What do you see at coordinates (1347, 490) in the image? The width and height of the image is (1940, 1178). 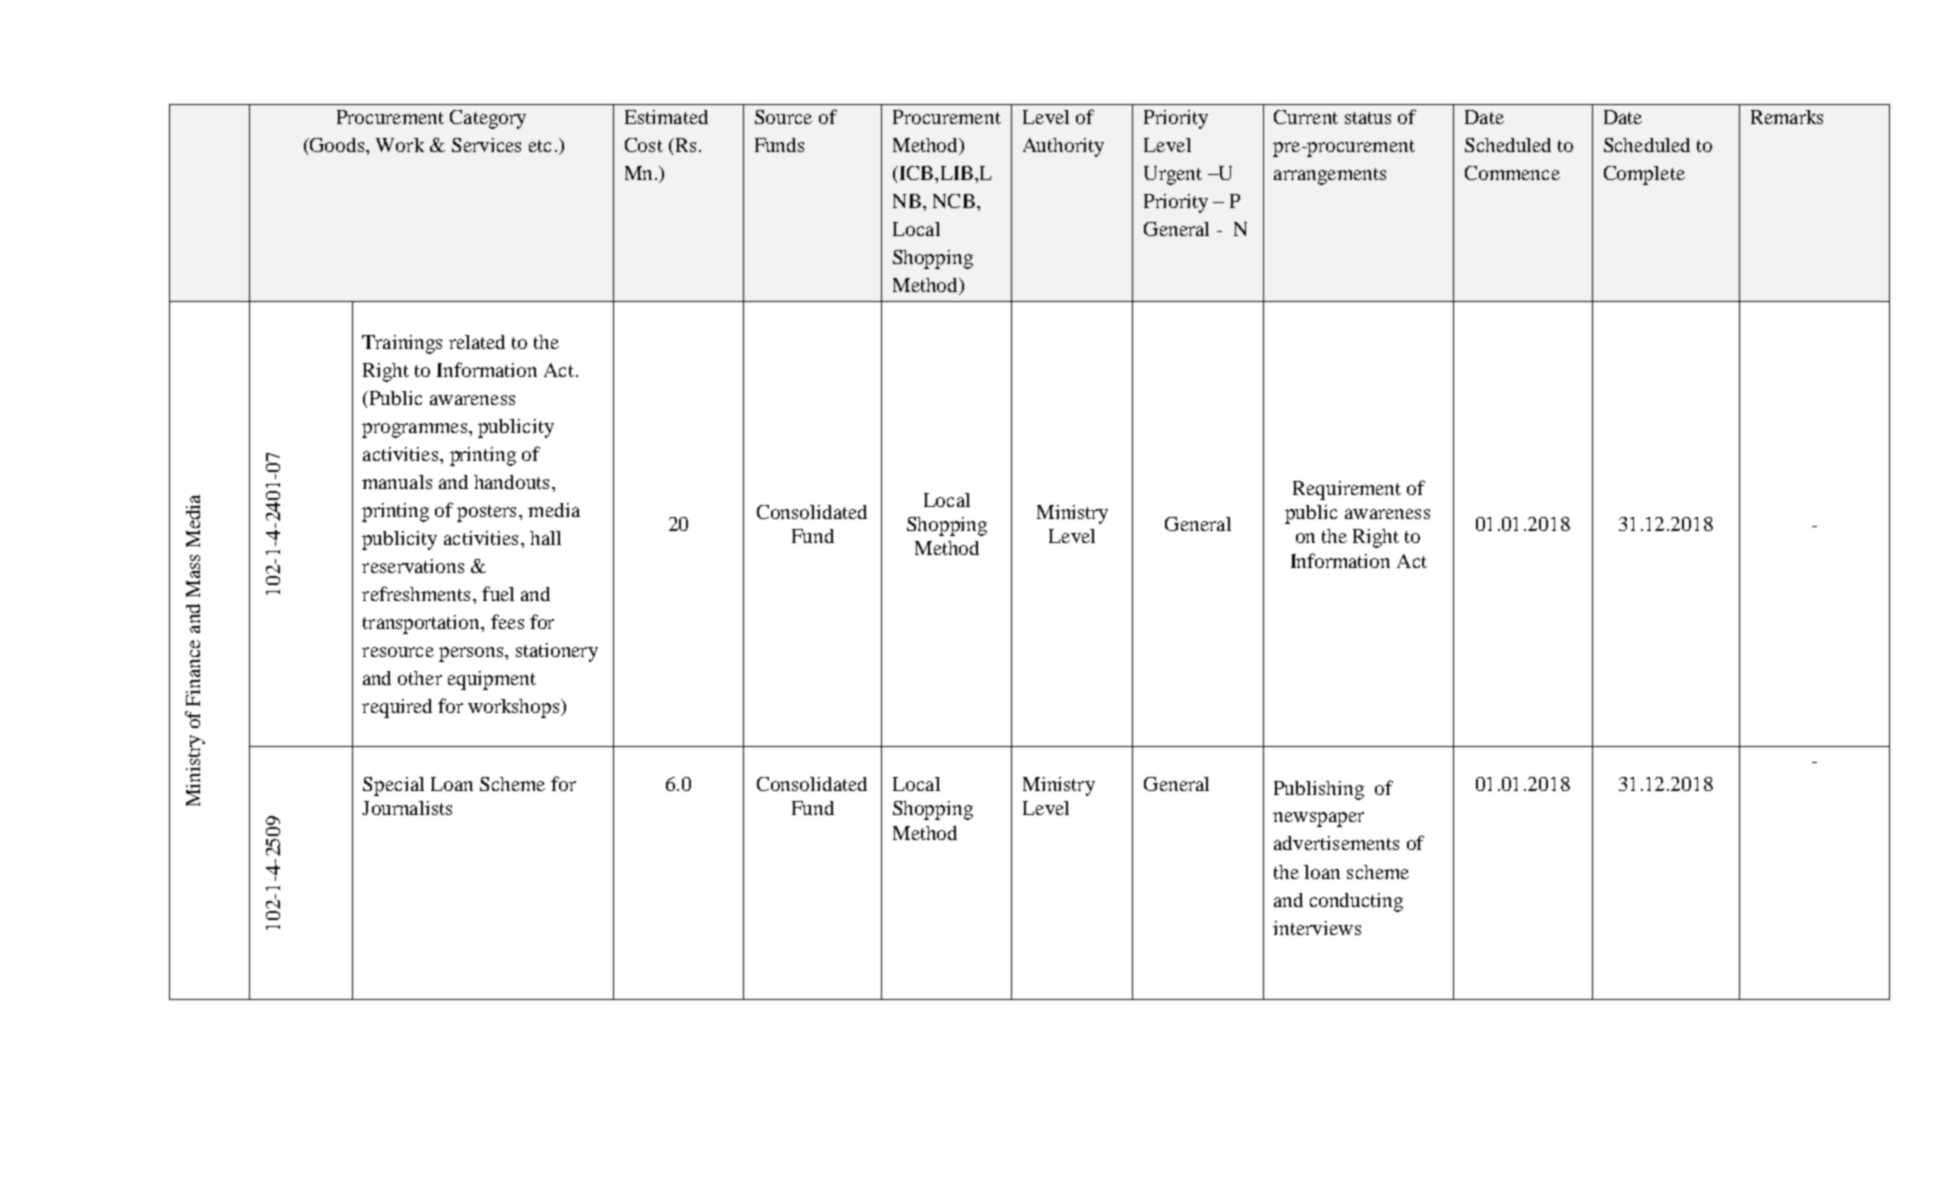 I see `Requirement` at bounding box center [1347, 490].
